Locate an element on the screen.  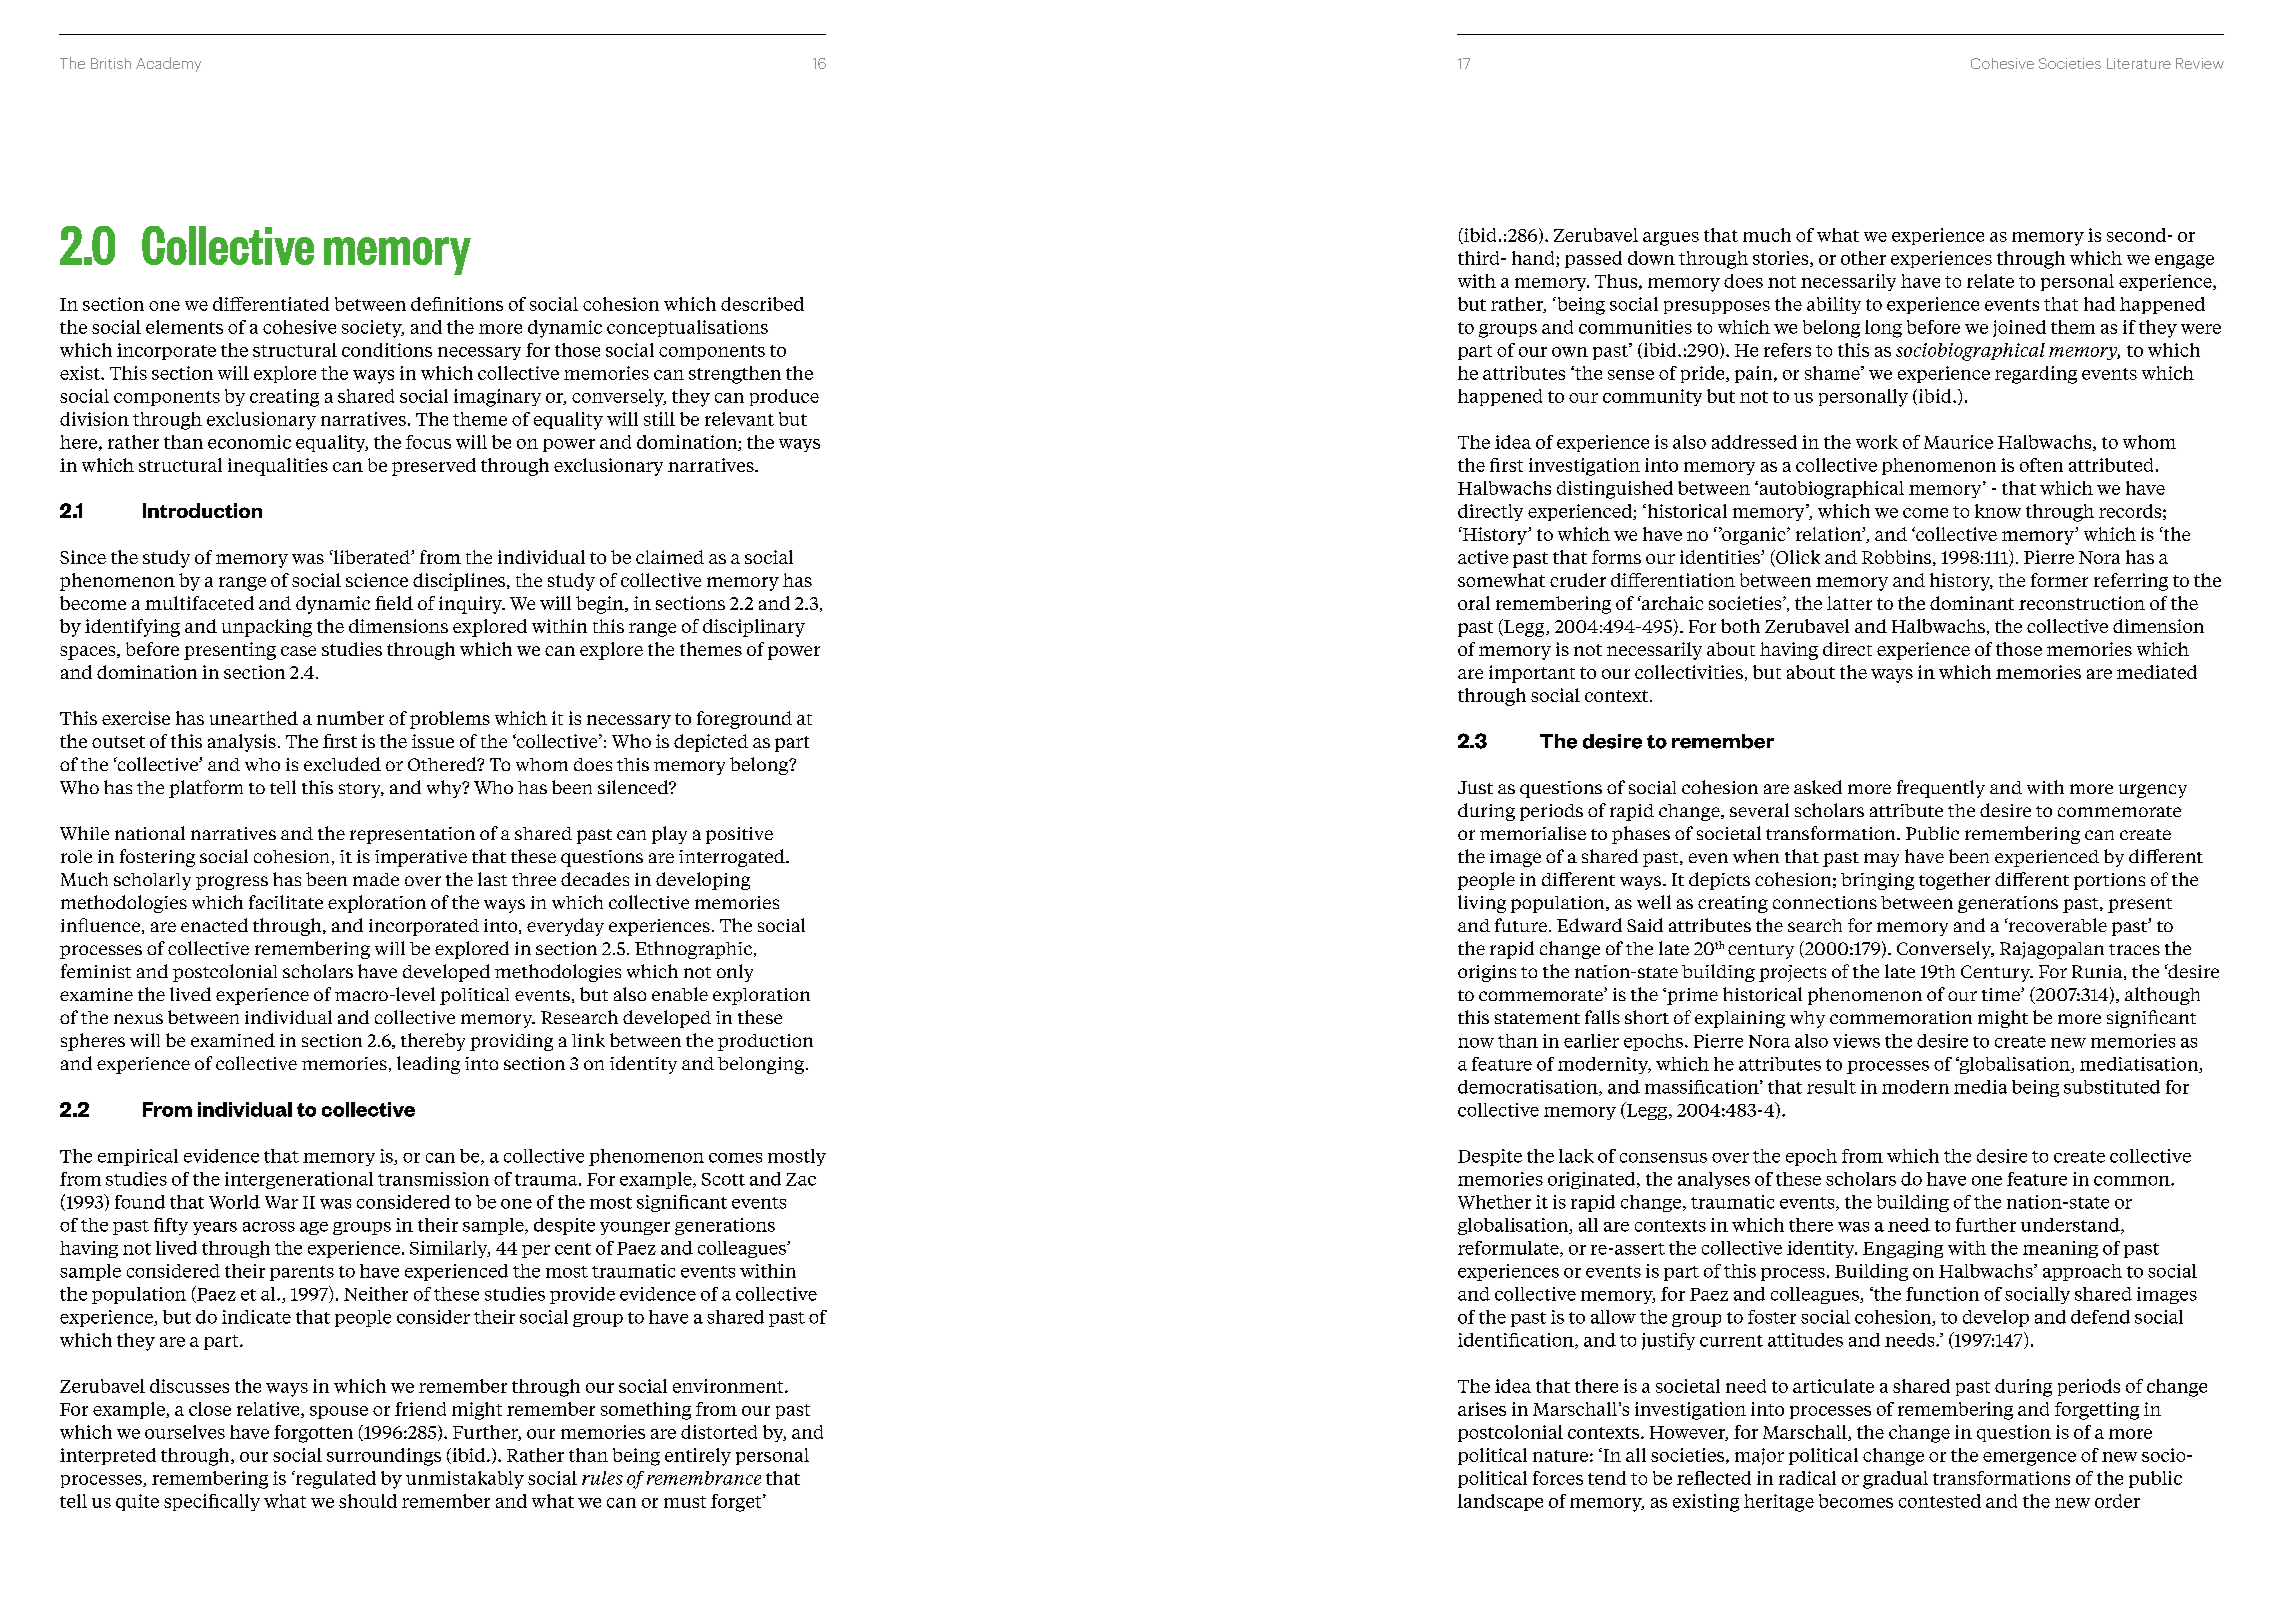
surroundings is located at coordinates (384, 1457).
